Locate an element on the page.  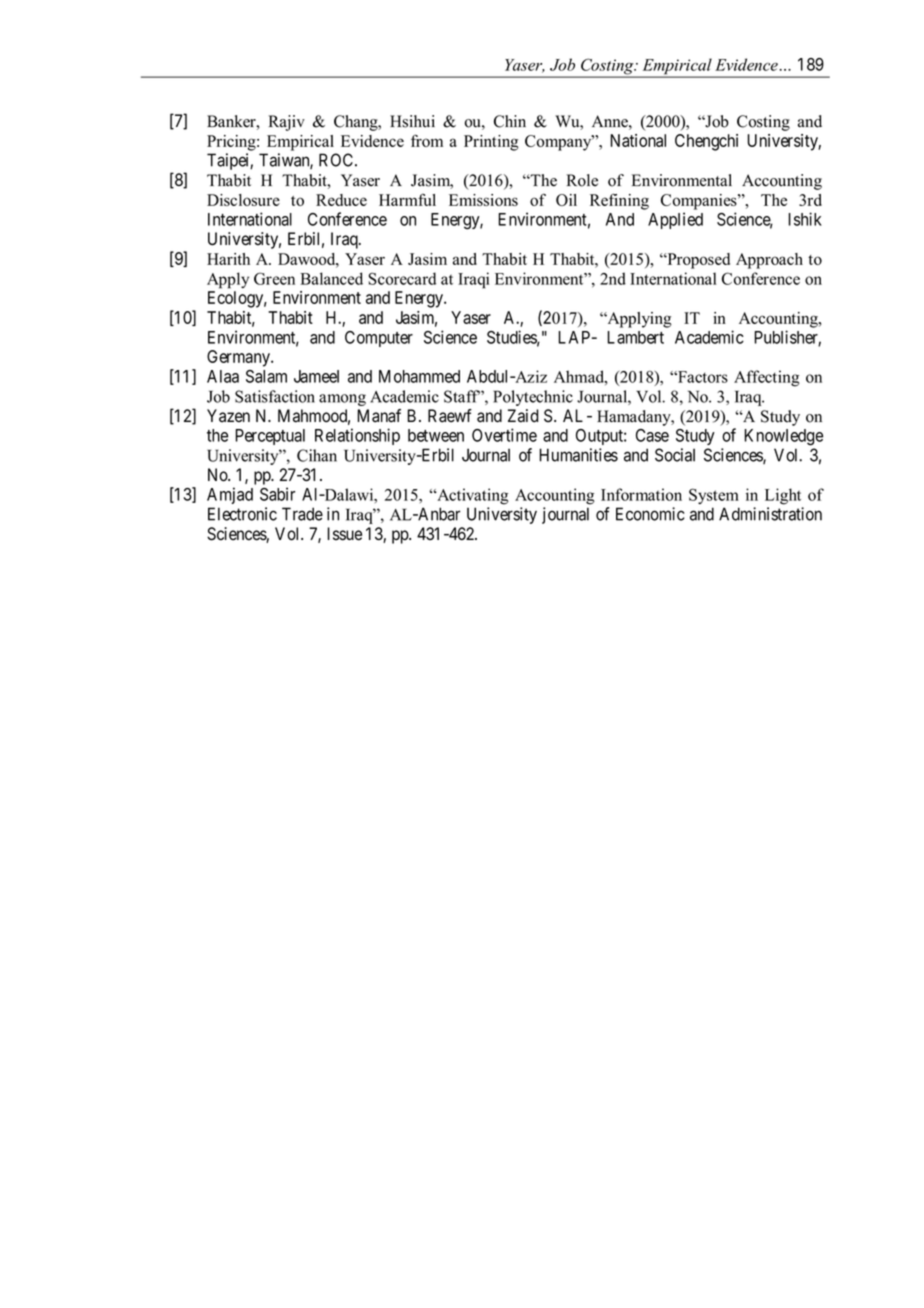
Rajiv is located at coordinates (287, 123).
